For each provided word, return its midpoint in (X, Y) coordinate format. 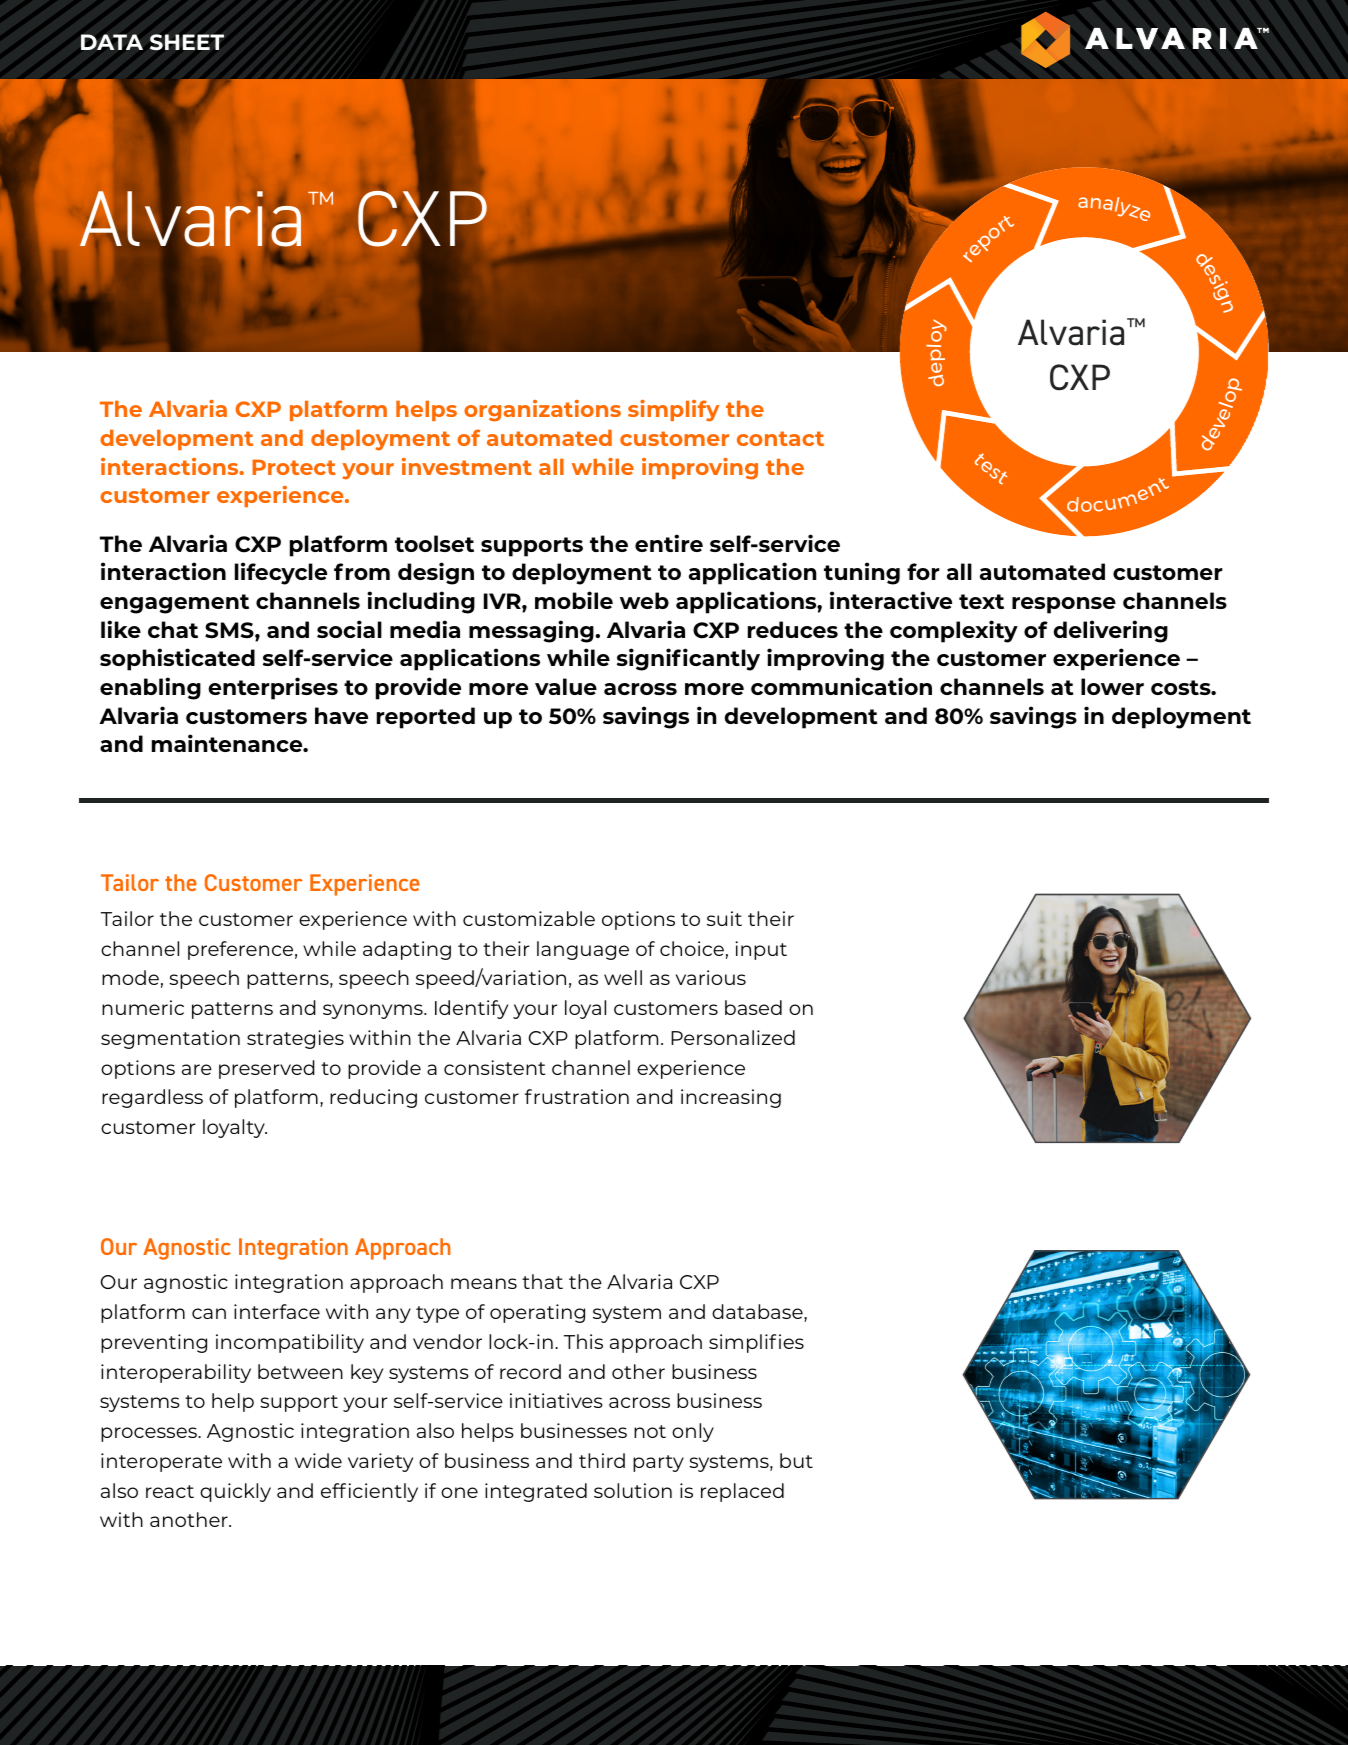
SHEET (187, 42)
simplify (673, 411)
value (566, 686)
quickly (235, 1492)
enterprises (273, 688)
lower (1112, 686)
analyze (1114, 209)
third (602, 1460)
